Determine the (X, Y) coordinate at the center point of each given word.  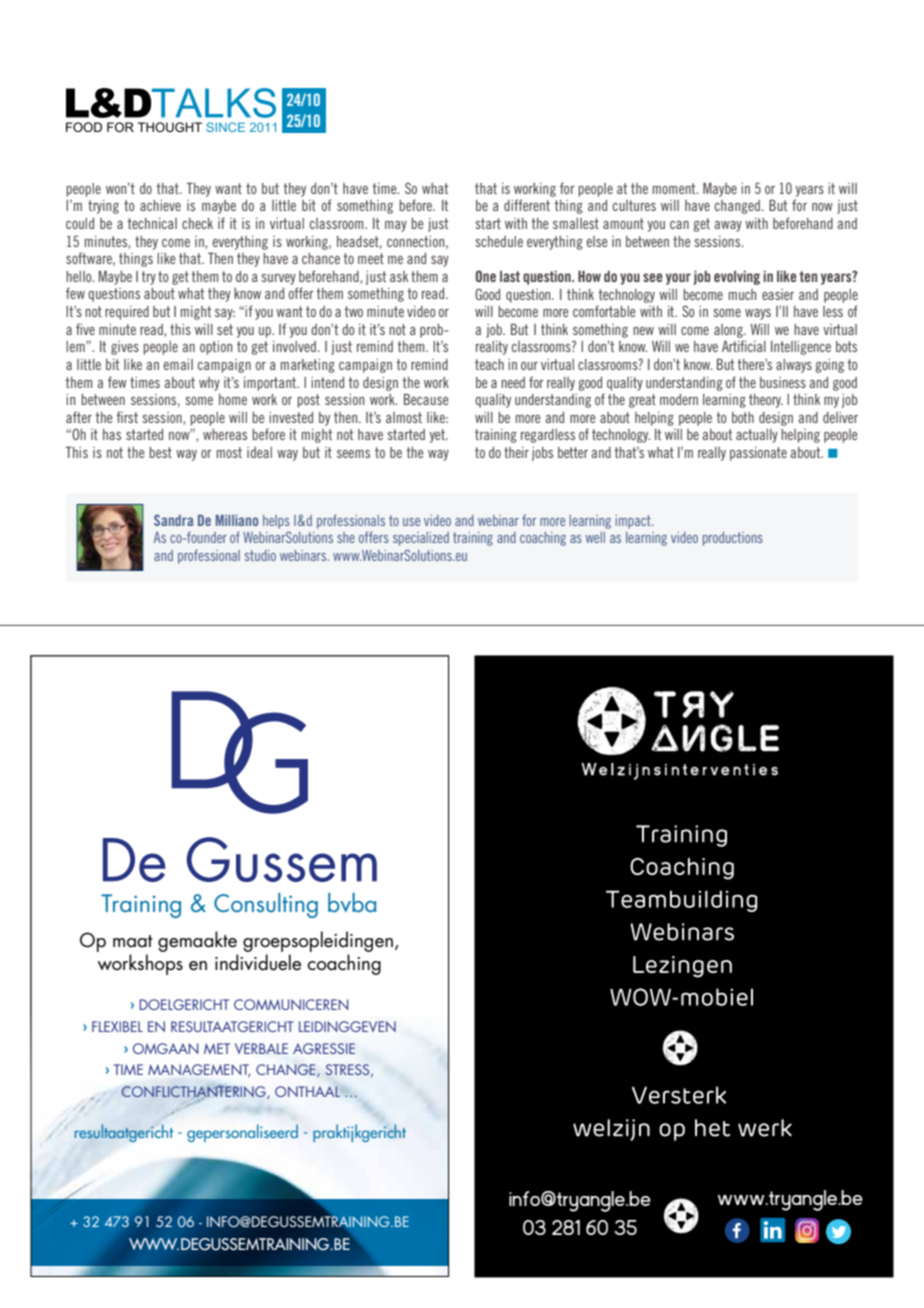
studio (260, 555)
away (728, 226)
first (127, 417)
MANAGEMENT (199, 1070)
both (743, 417)
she (346, 537)
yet (438, 436)
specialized (421, 539)
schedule (499, 241)
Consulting (266, 905)
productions (733, 539)
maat (133, 941)
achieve (160, 205)
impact (634, 522)
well (595, 537)
